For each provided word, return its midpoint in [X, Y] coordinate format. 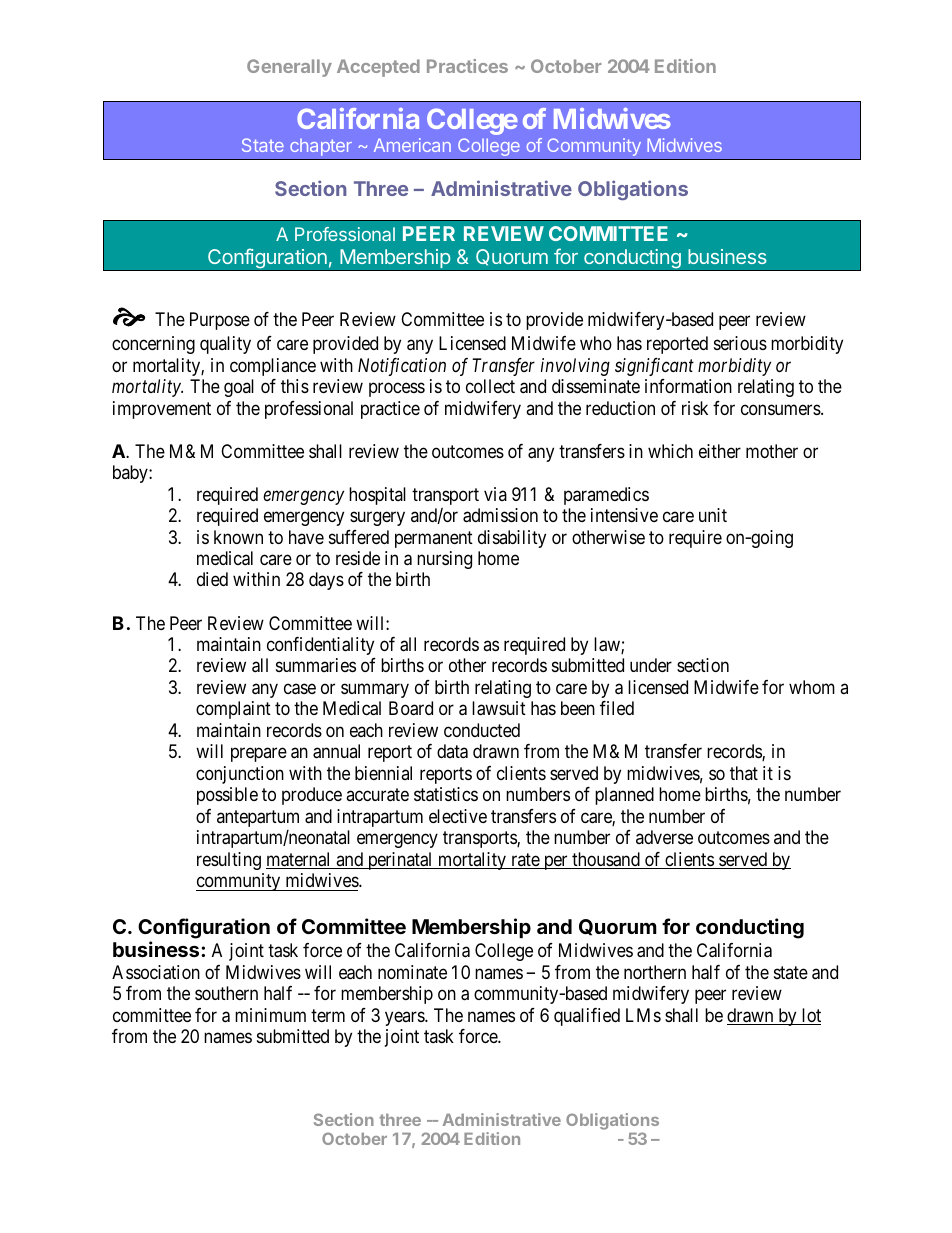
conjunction [240, 775]
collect [490, 386]
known [238, 537]
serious [740, 343]
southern [226, 993]
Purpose [220, 321]
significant [654, 367]
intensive [624, 515]
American [412, 145]
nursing [444, 560]
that [744, 773]
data [452, 751]
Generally [289, 68]
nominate [412, 972]
